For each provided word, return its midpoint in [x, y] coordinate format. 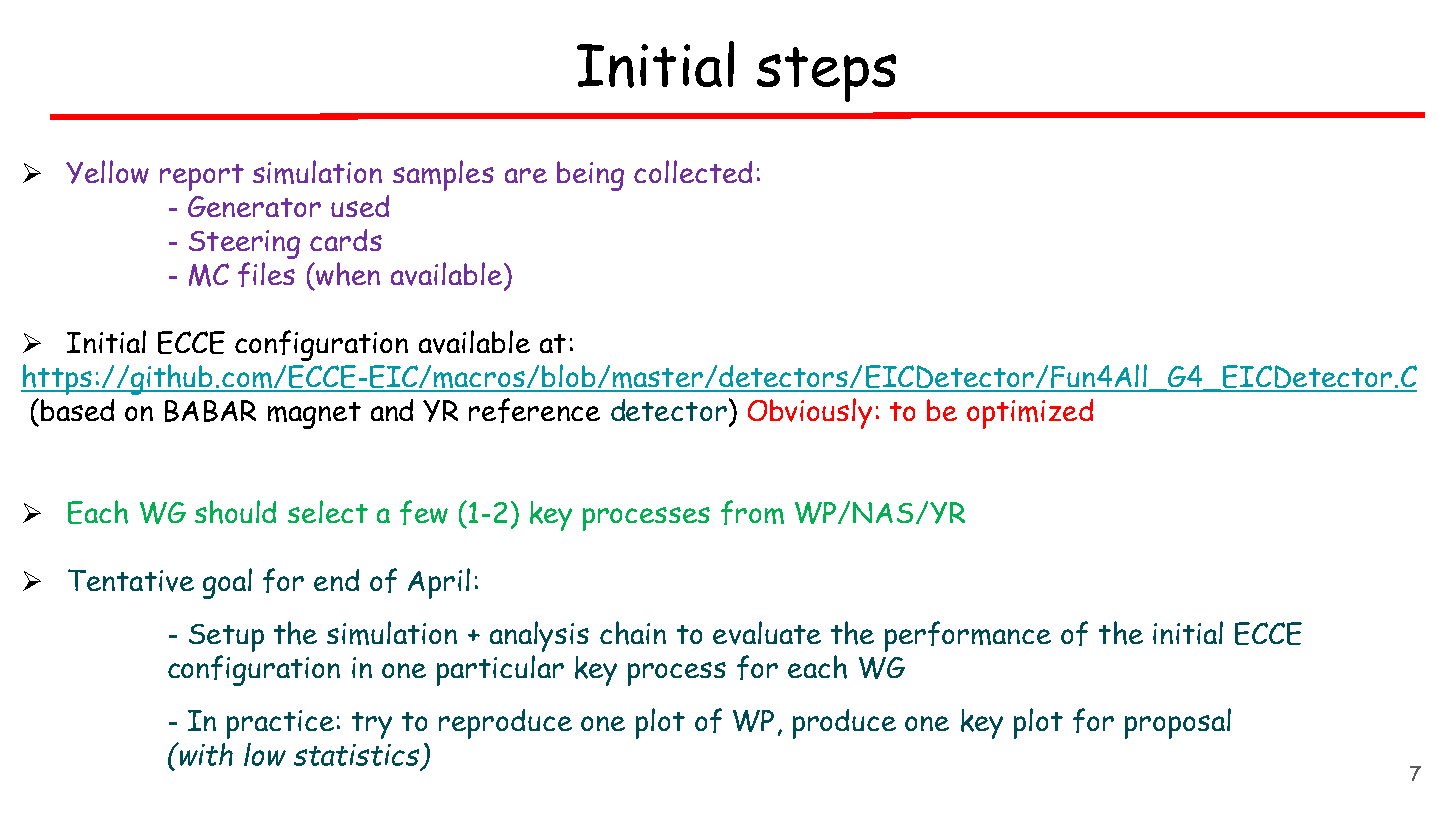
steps [826, 74]
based [77, 410]
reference [534, 410]
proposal [1178, 723]
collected [693, 171]
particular [500, 670]
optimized [1030, 414]
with [205, 754]
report [202, 177]
